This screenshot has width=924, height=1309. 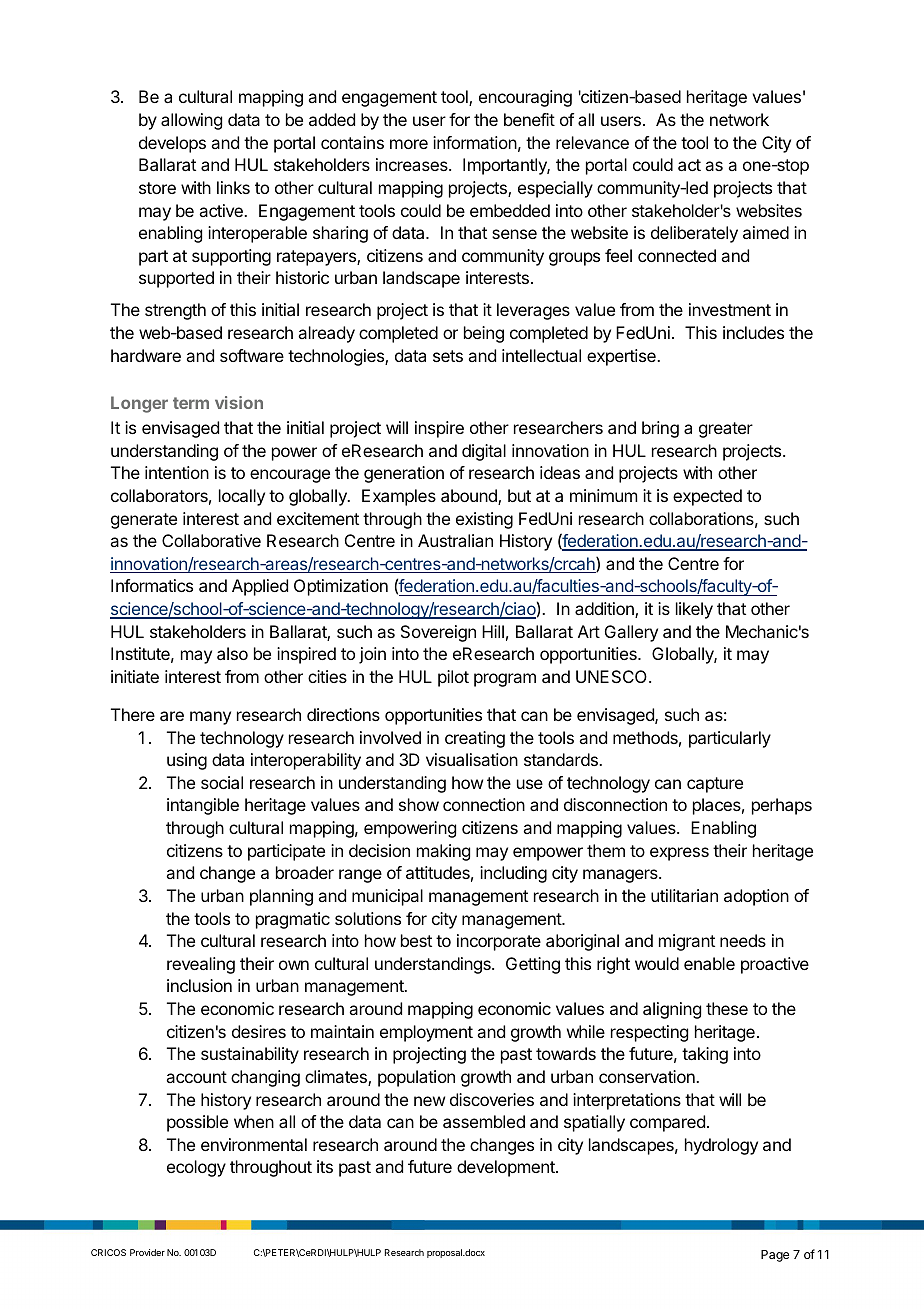 I want to click on development, so click(x=507, y=1168).
